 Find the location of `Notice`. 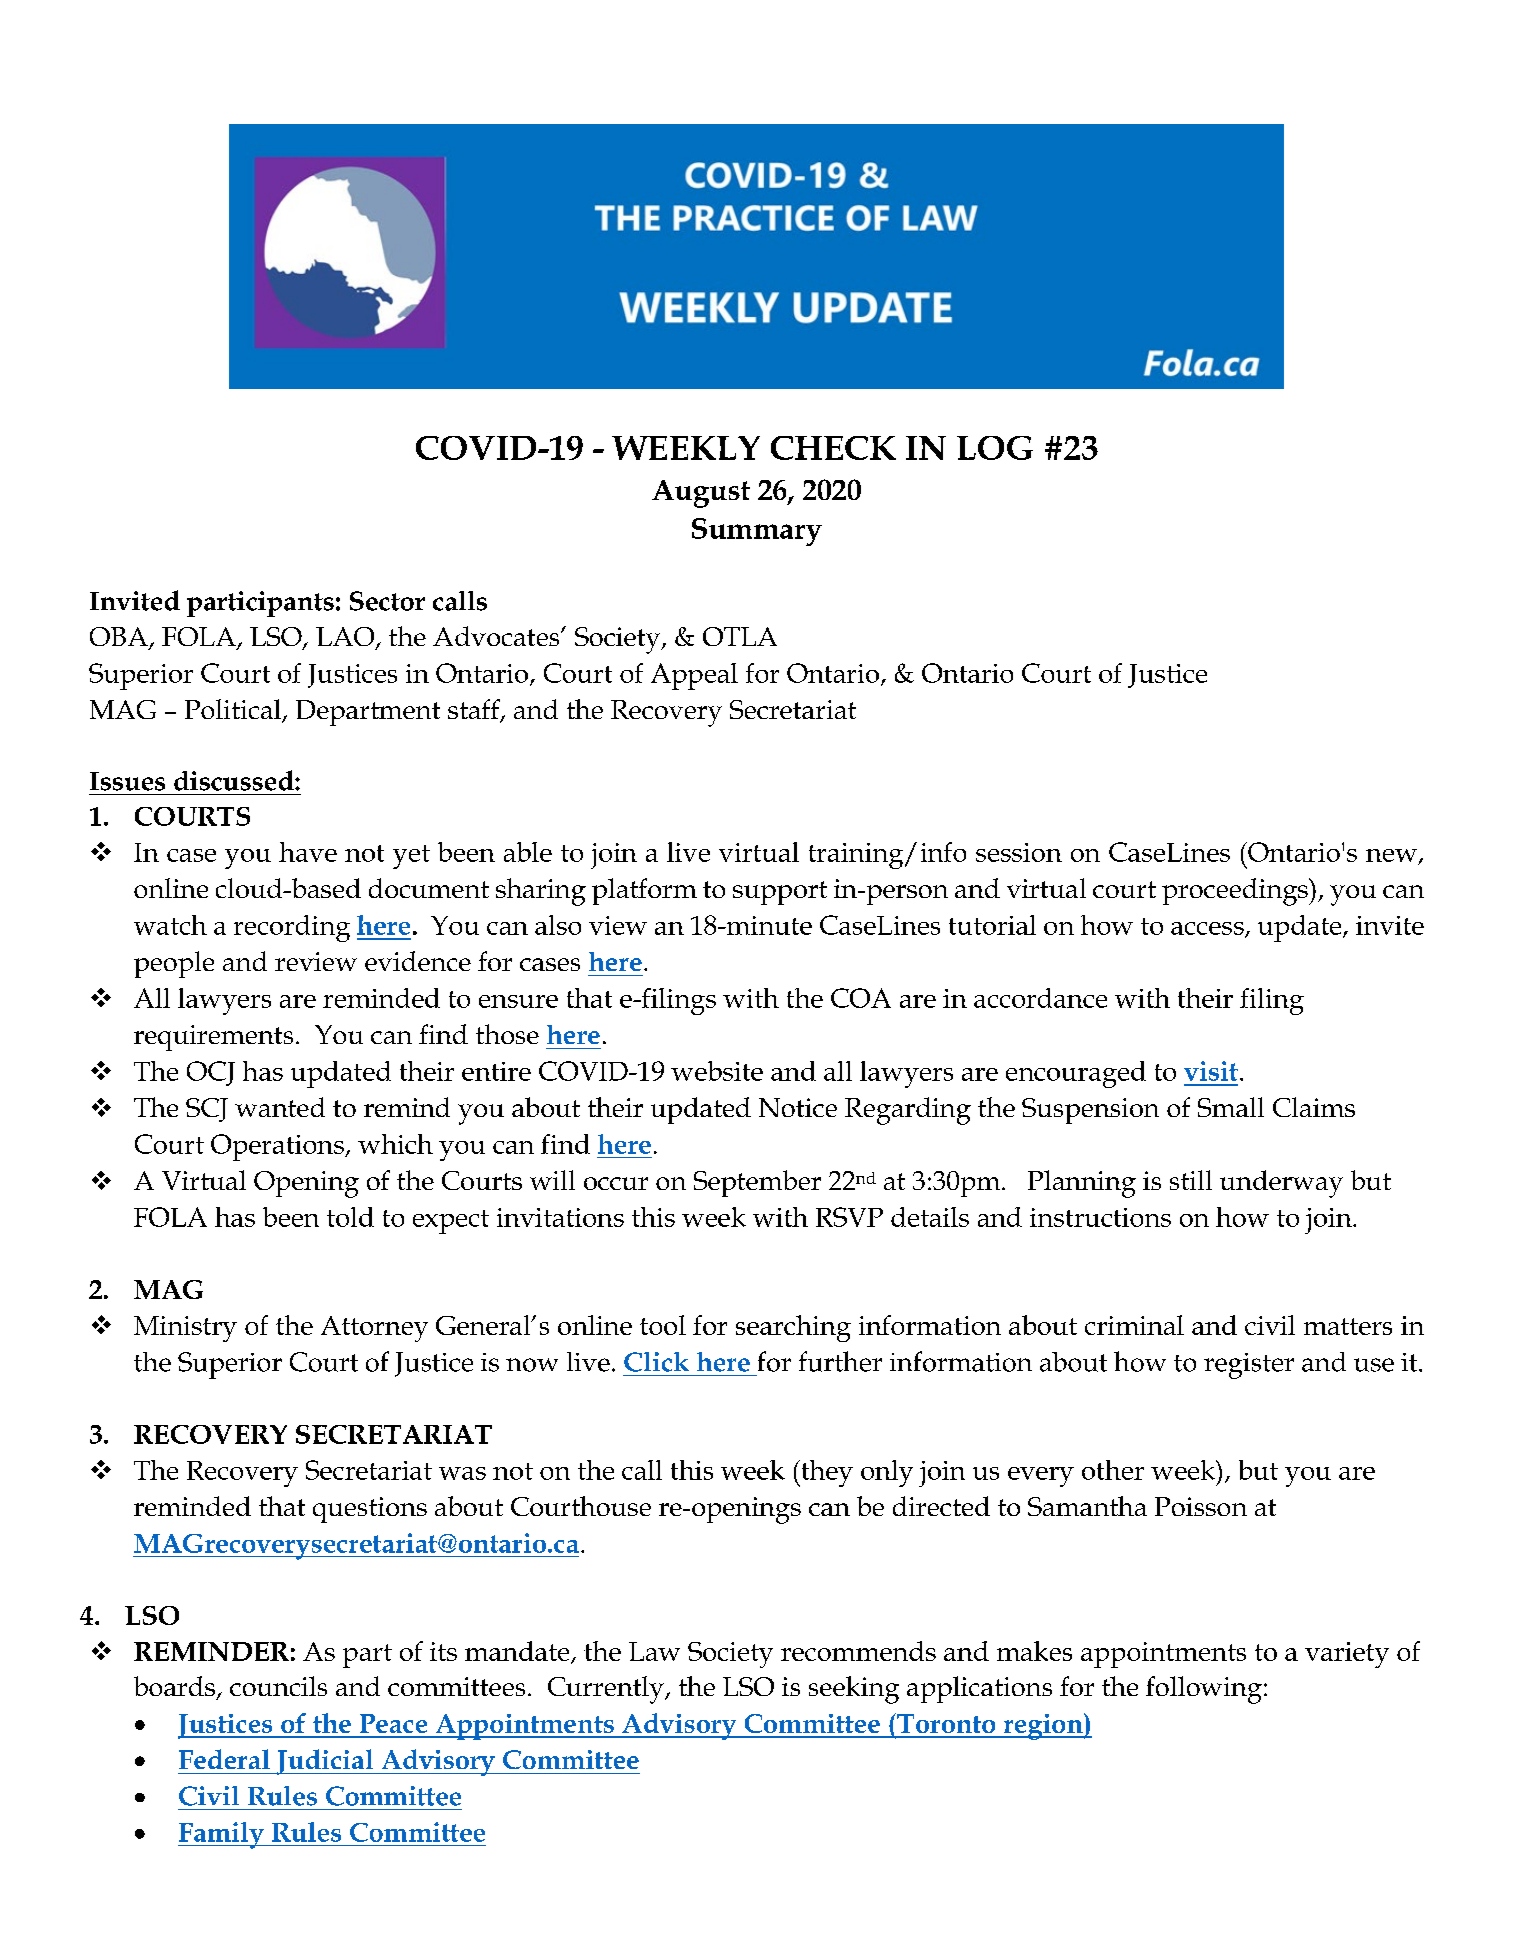

Notice is located at coordinates (798, 1107).
